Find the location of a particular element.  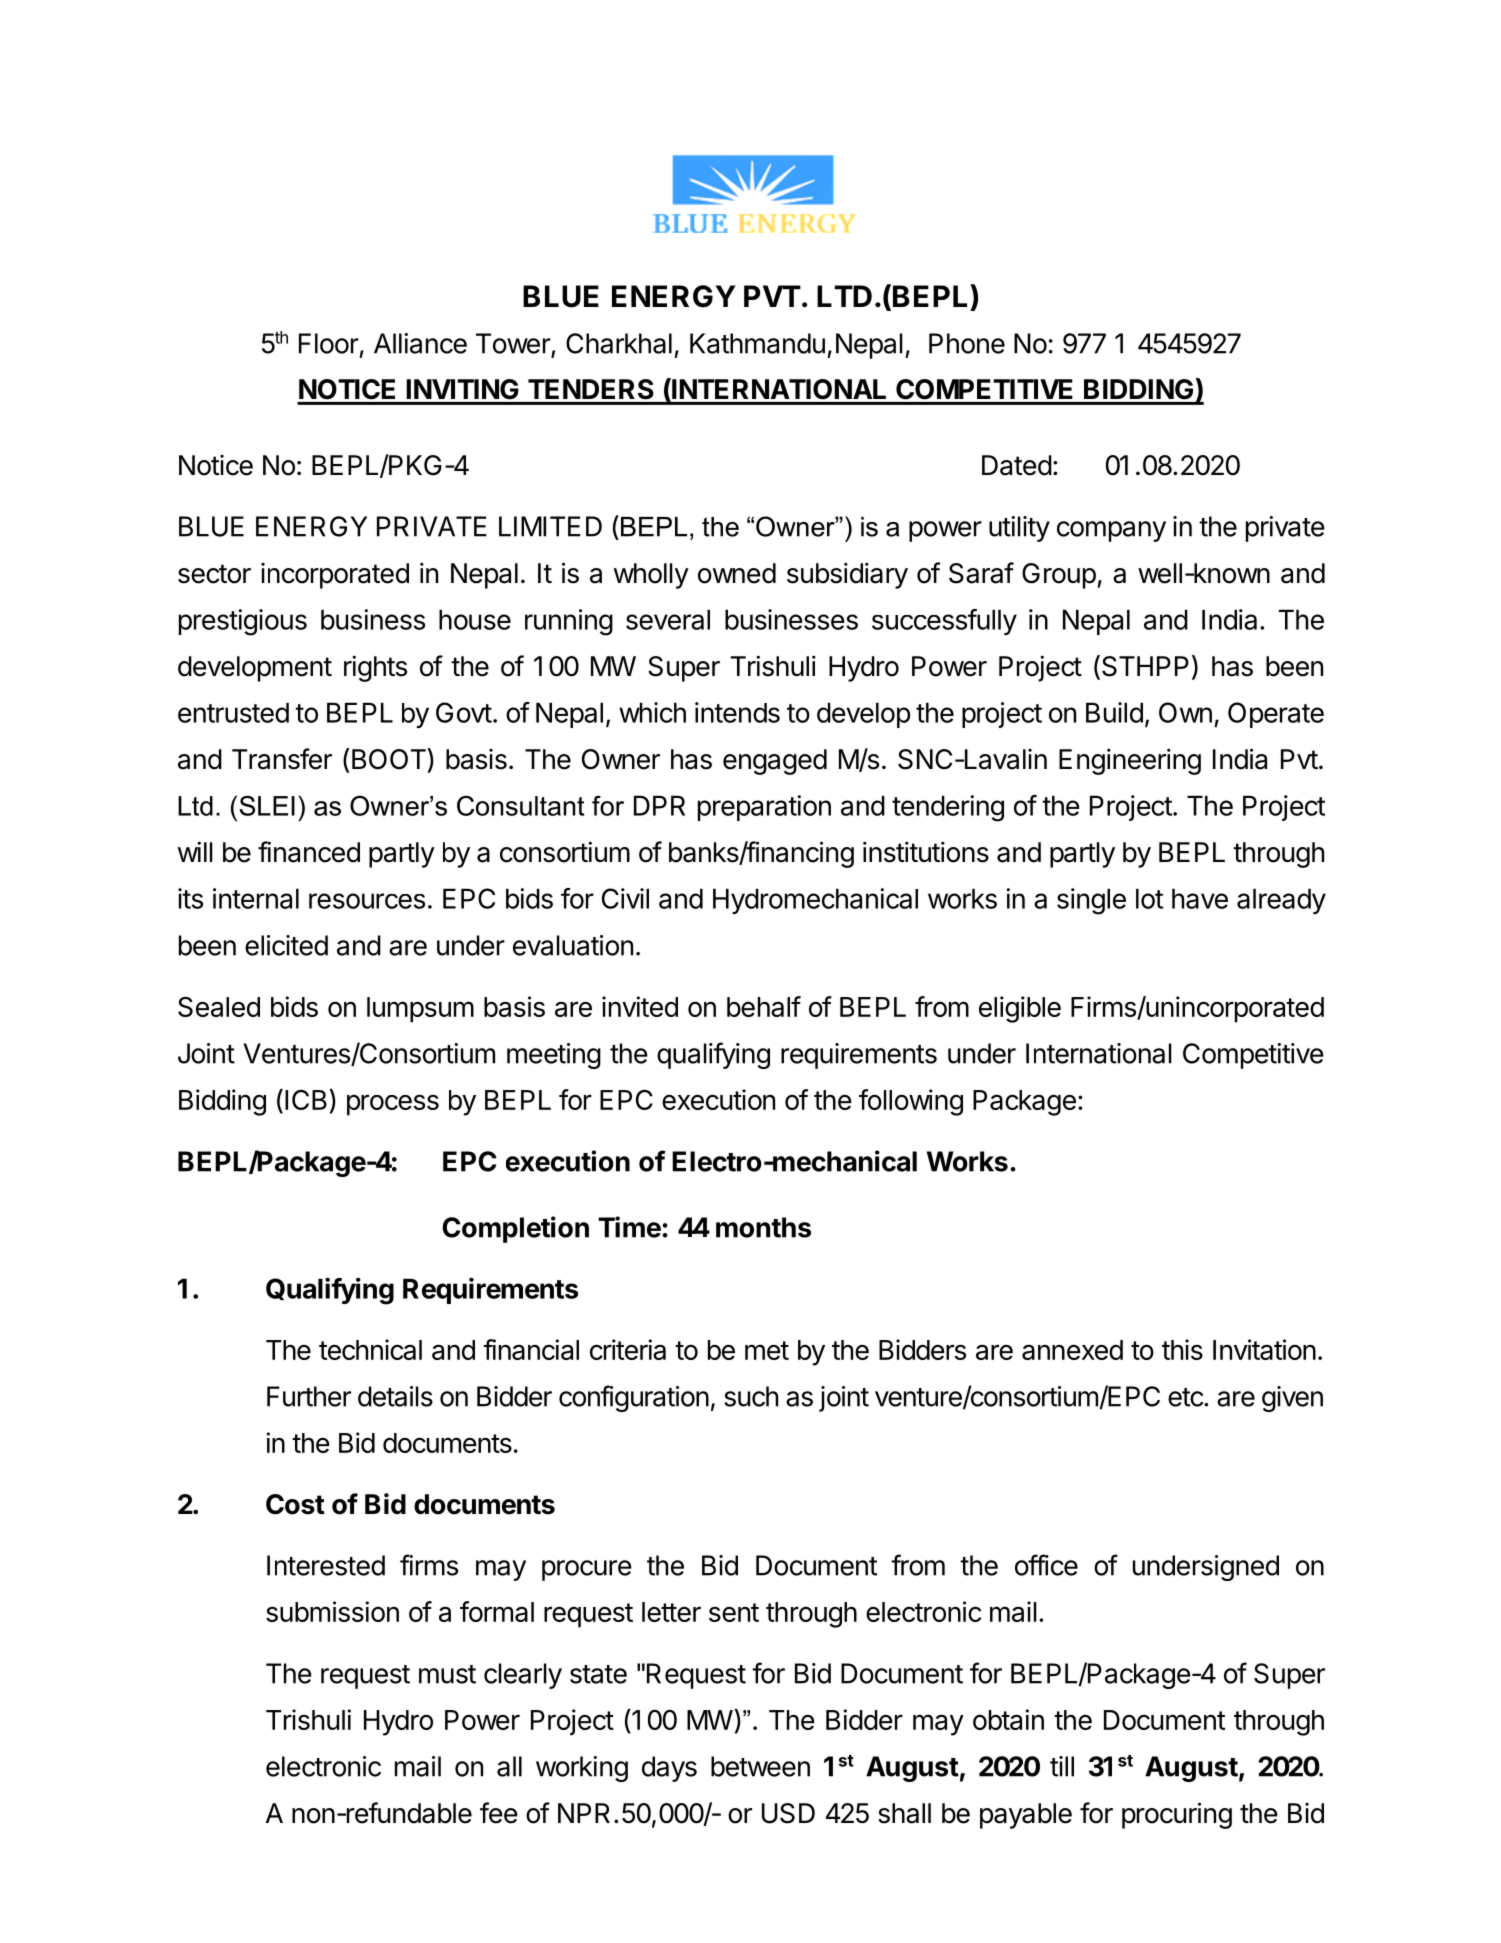

Phone is located at coordinates (967, 343).
